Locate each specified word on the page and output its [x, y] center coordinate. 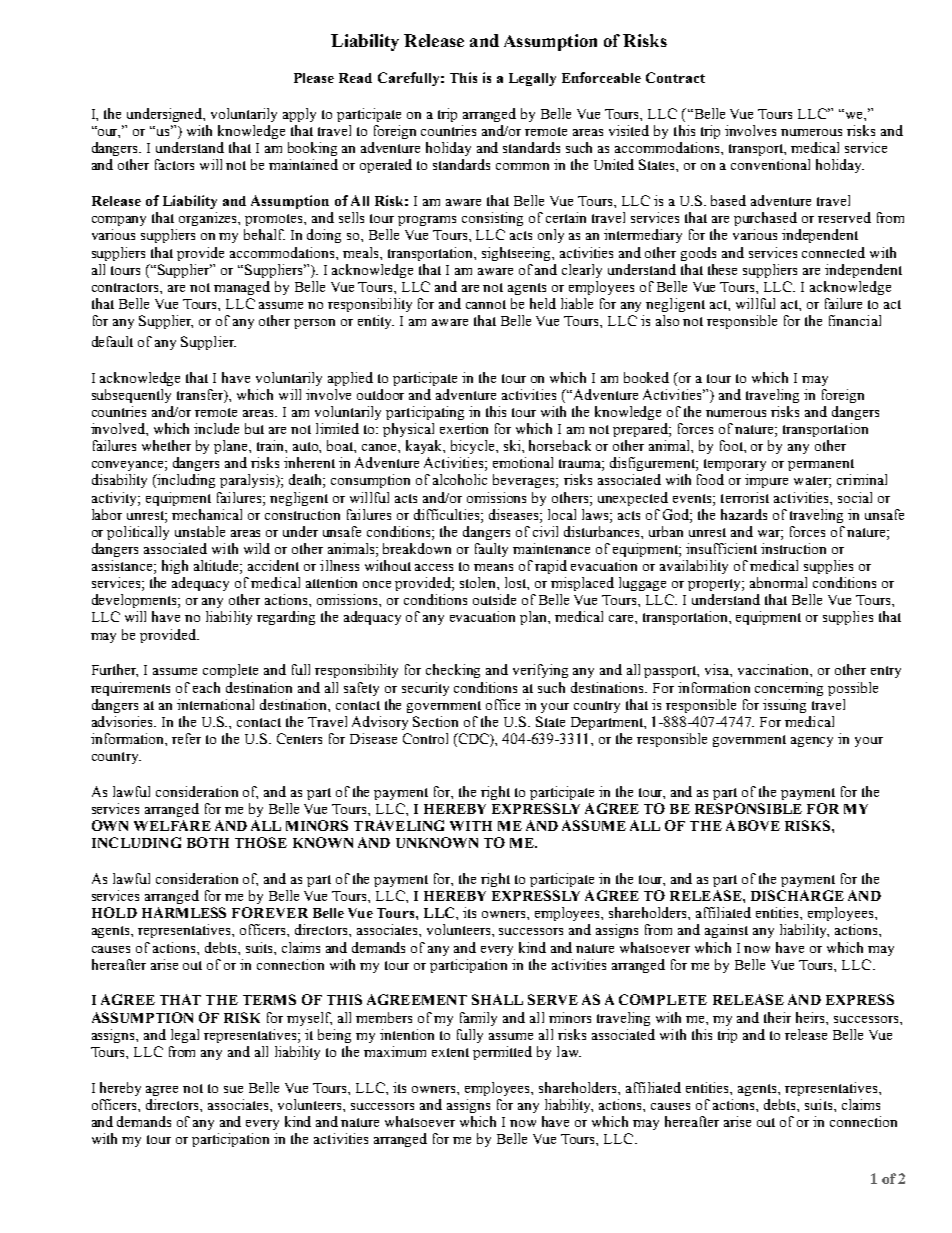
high [175, 567]
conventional [770, 164]
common [522, 166]
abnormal [778, 582]
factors [174, 164]
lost [517, 583]
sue [233, 1089]
